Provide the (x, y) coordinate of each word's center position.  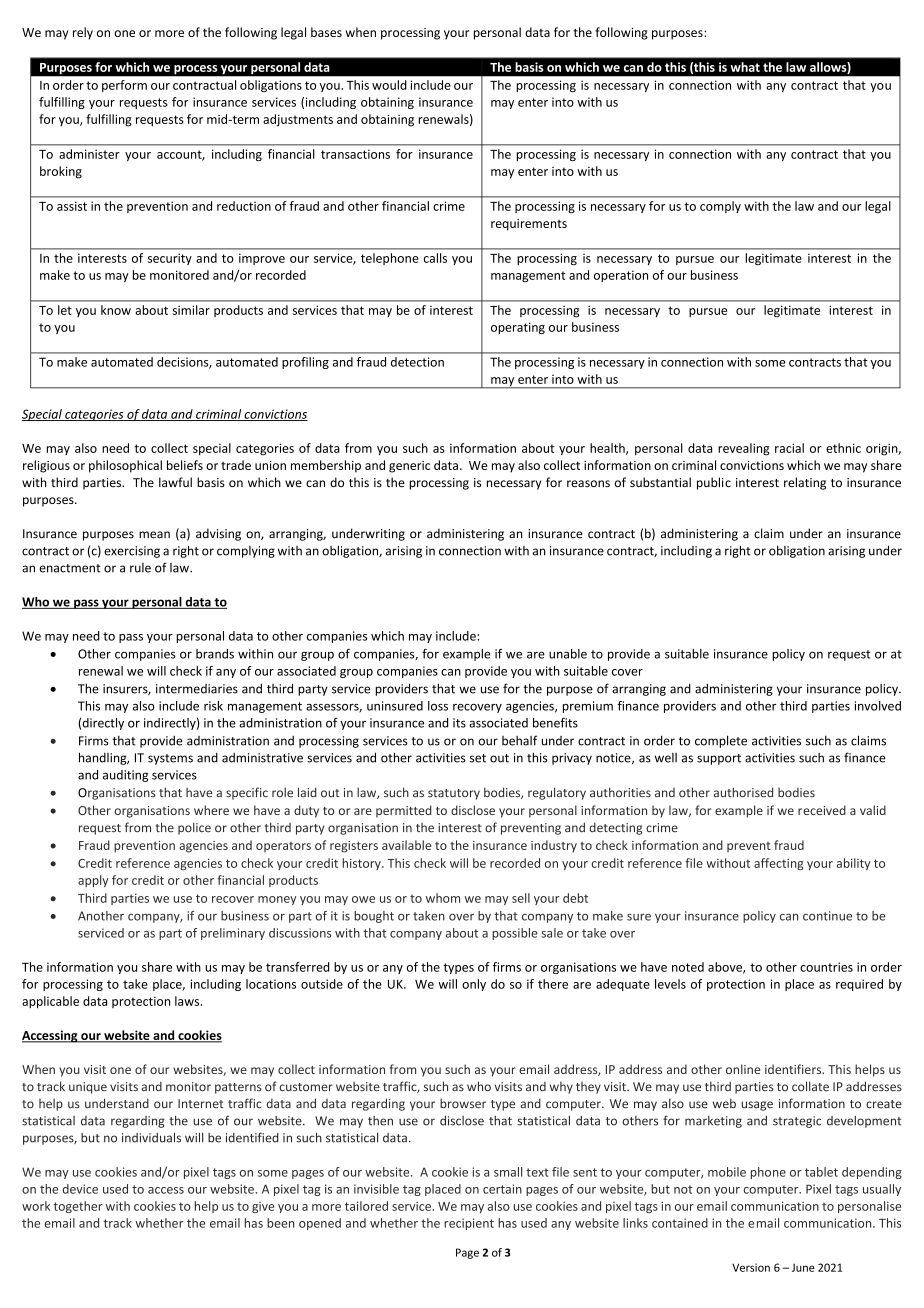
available (406, 845)
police (194, 828)
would (389, 85)
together (78, 1207)
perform (124, 86)
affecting (779, 864)
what (745, 67)
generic (409, 467)
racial (789, 448)
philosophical (125, 466)
